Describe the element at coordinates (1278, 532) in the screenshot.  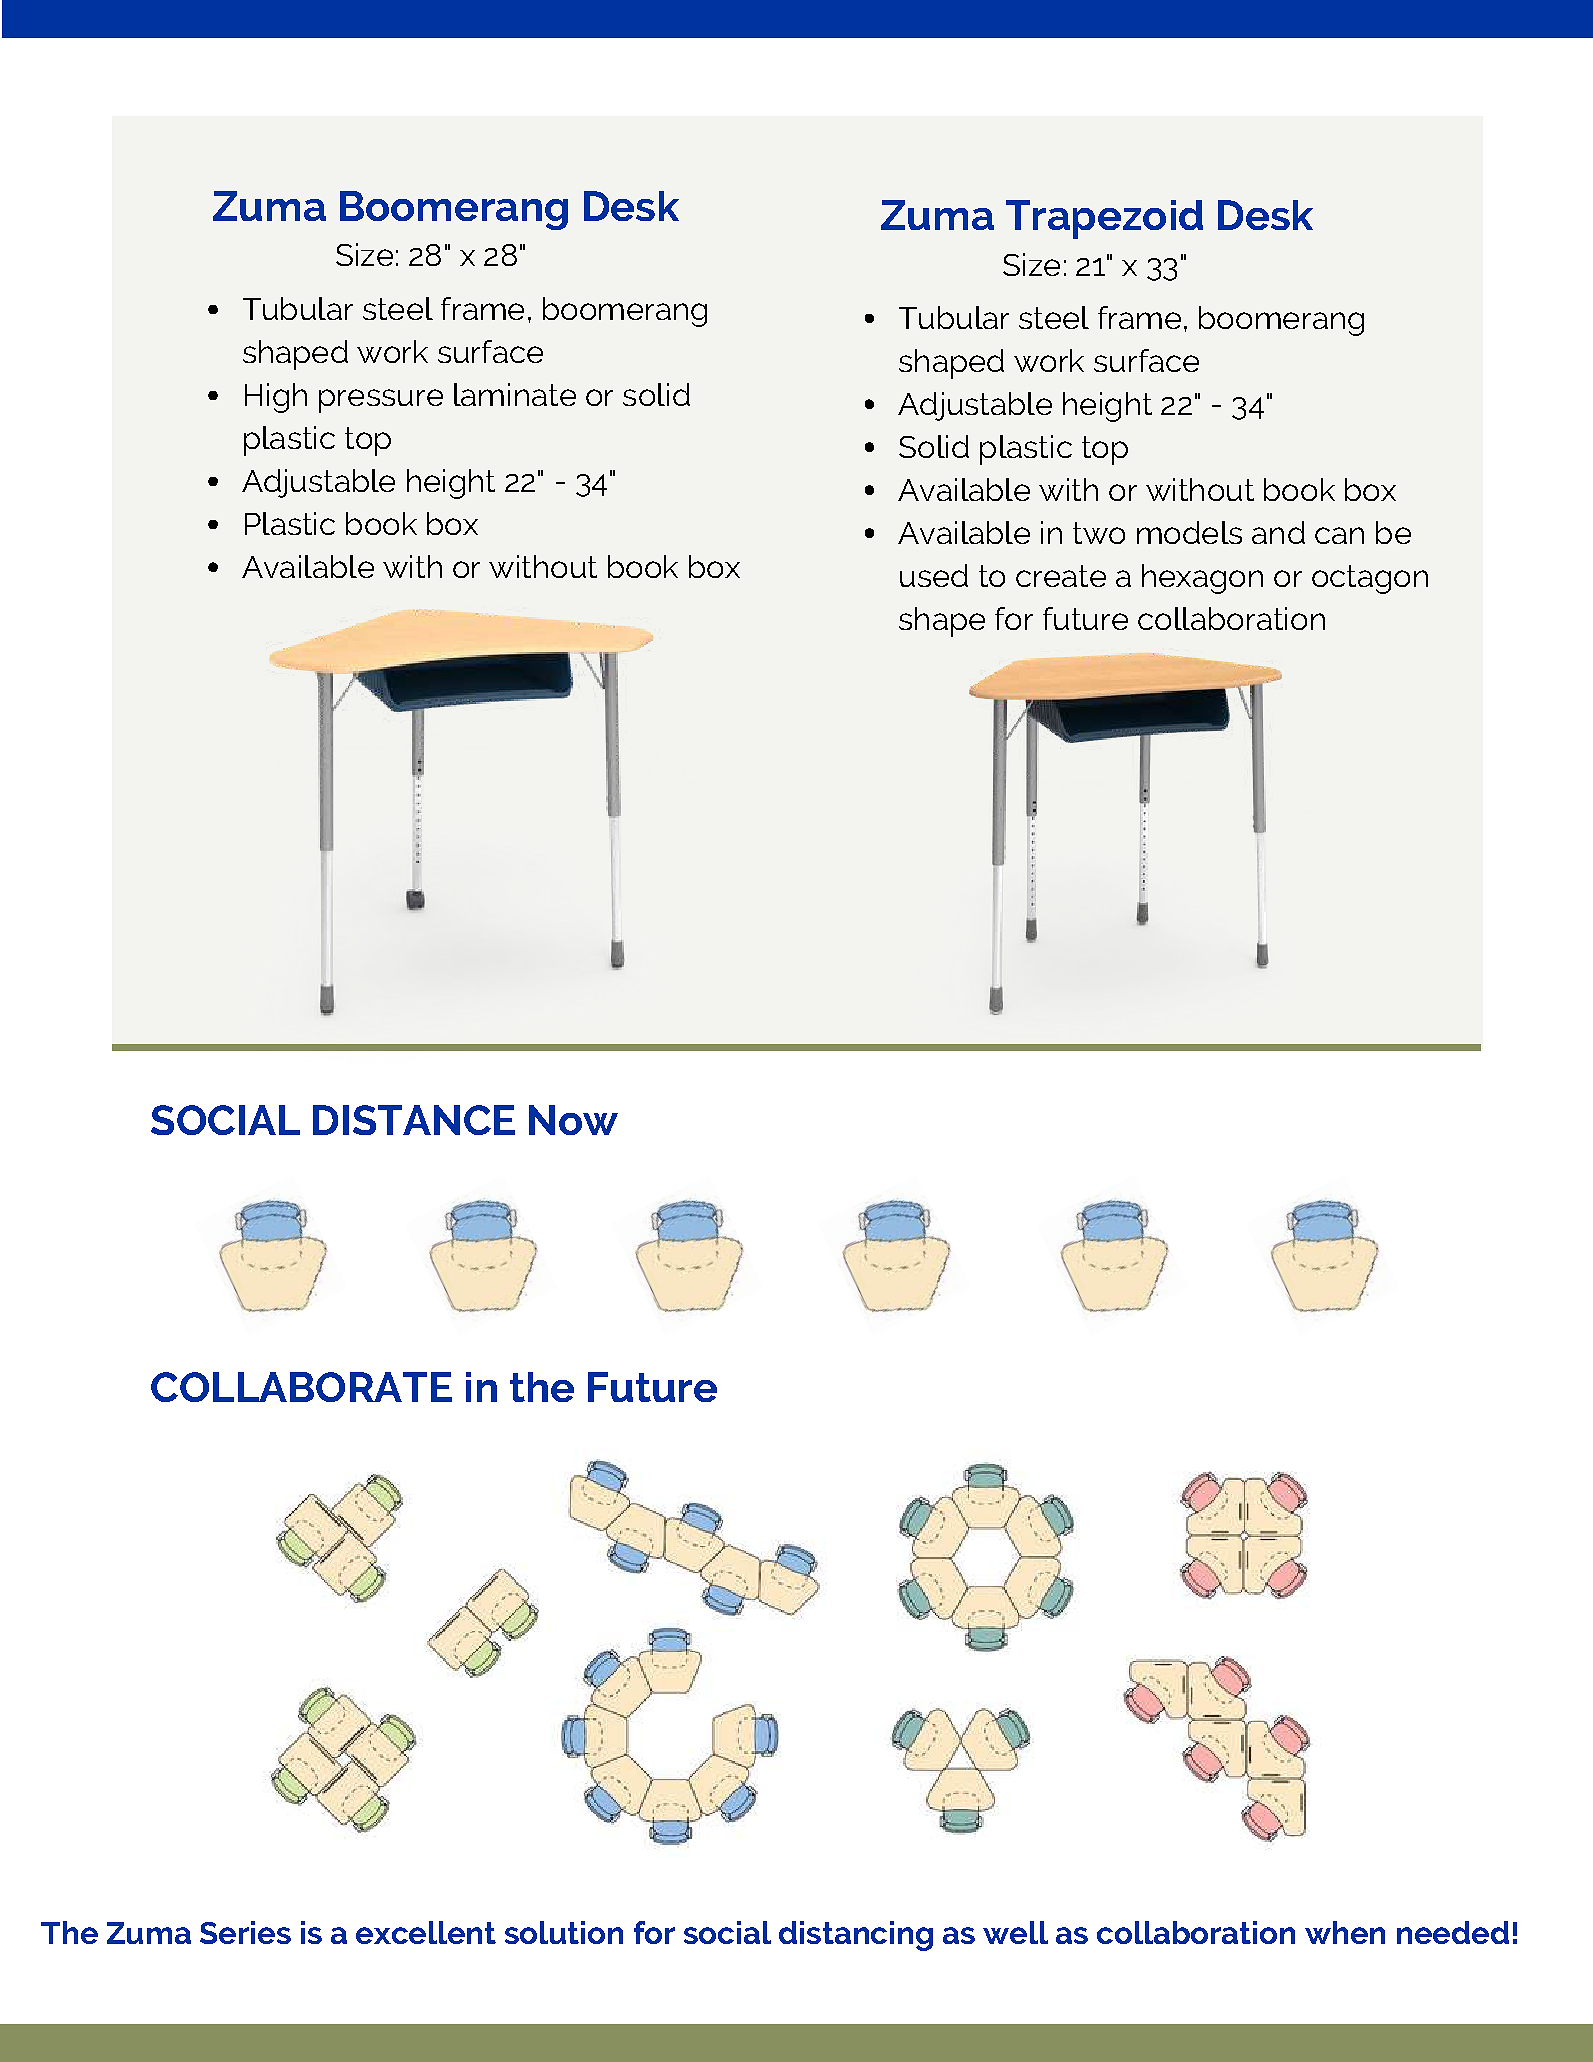
I see `and` at that location.
